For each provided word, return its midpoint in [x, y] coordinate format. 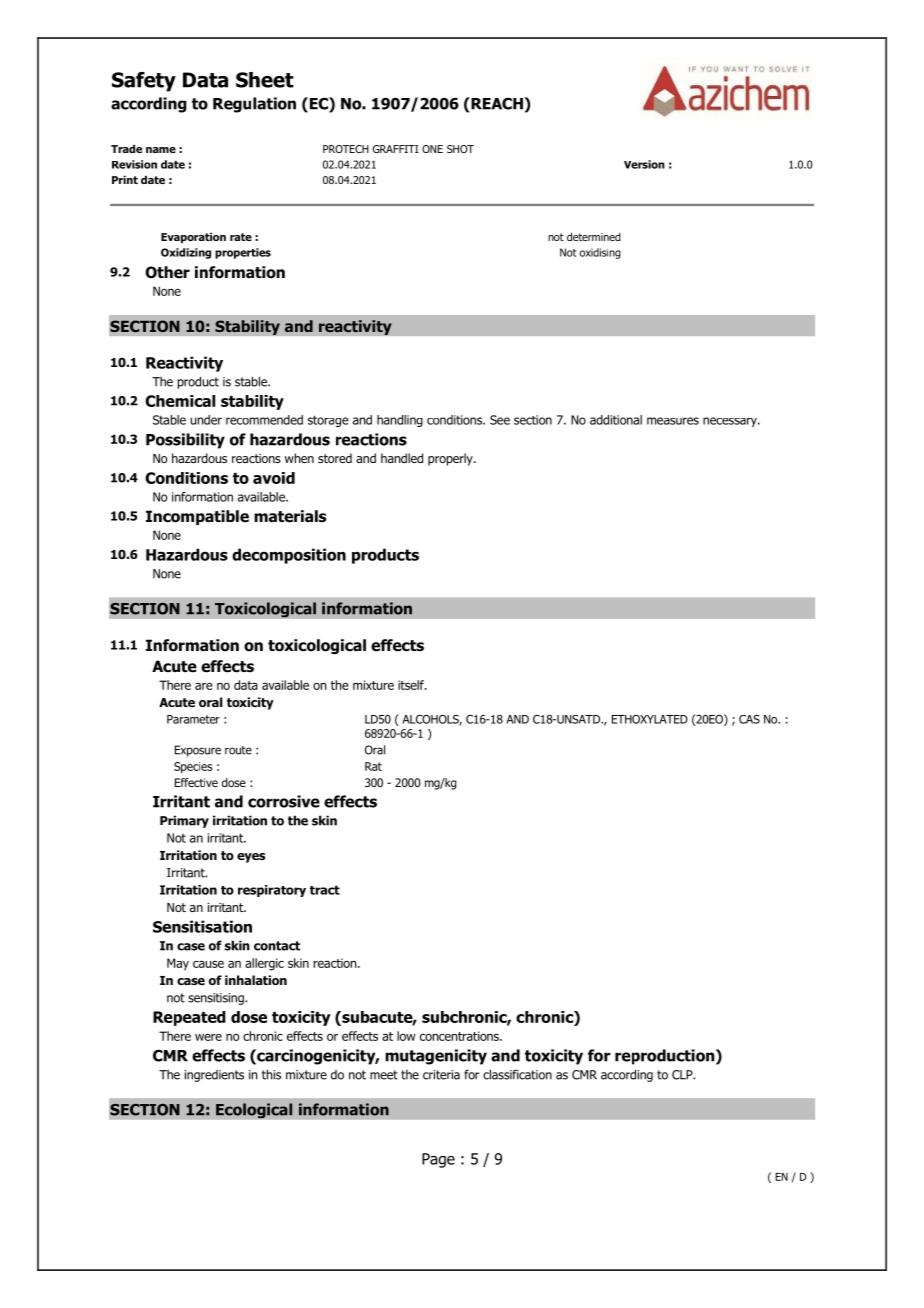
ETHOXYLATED [650, 719]
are [204, 686]
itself [412, 685]
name [161, 150]
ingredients [214, 1076]
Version [644, 164]
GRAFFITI [396, 149]
